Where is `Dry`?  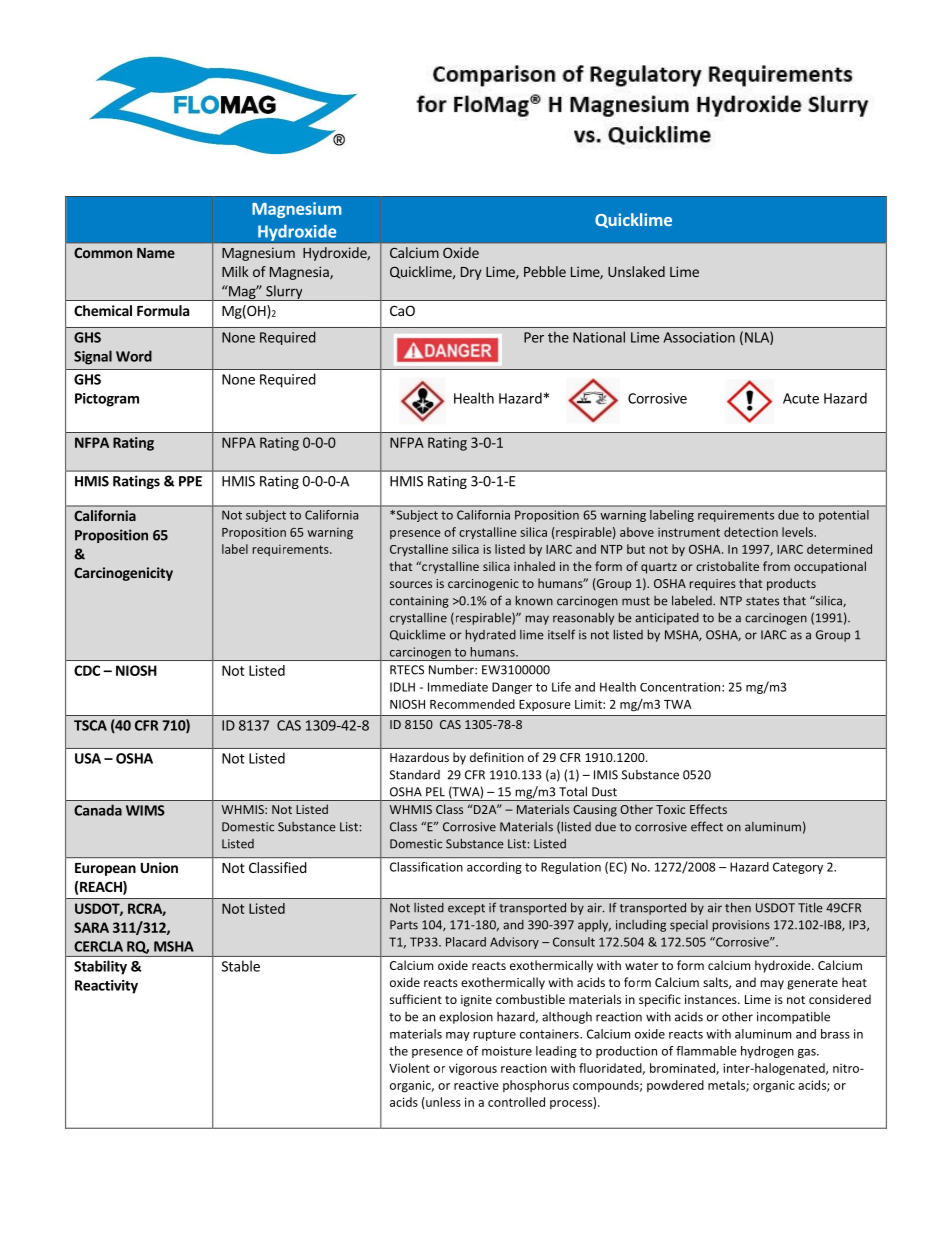
Dry is located at coordinates (471, 273).
